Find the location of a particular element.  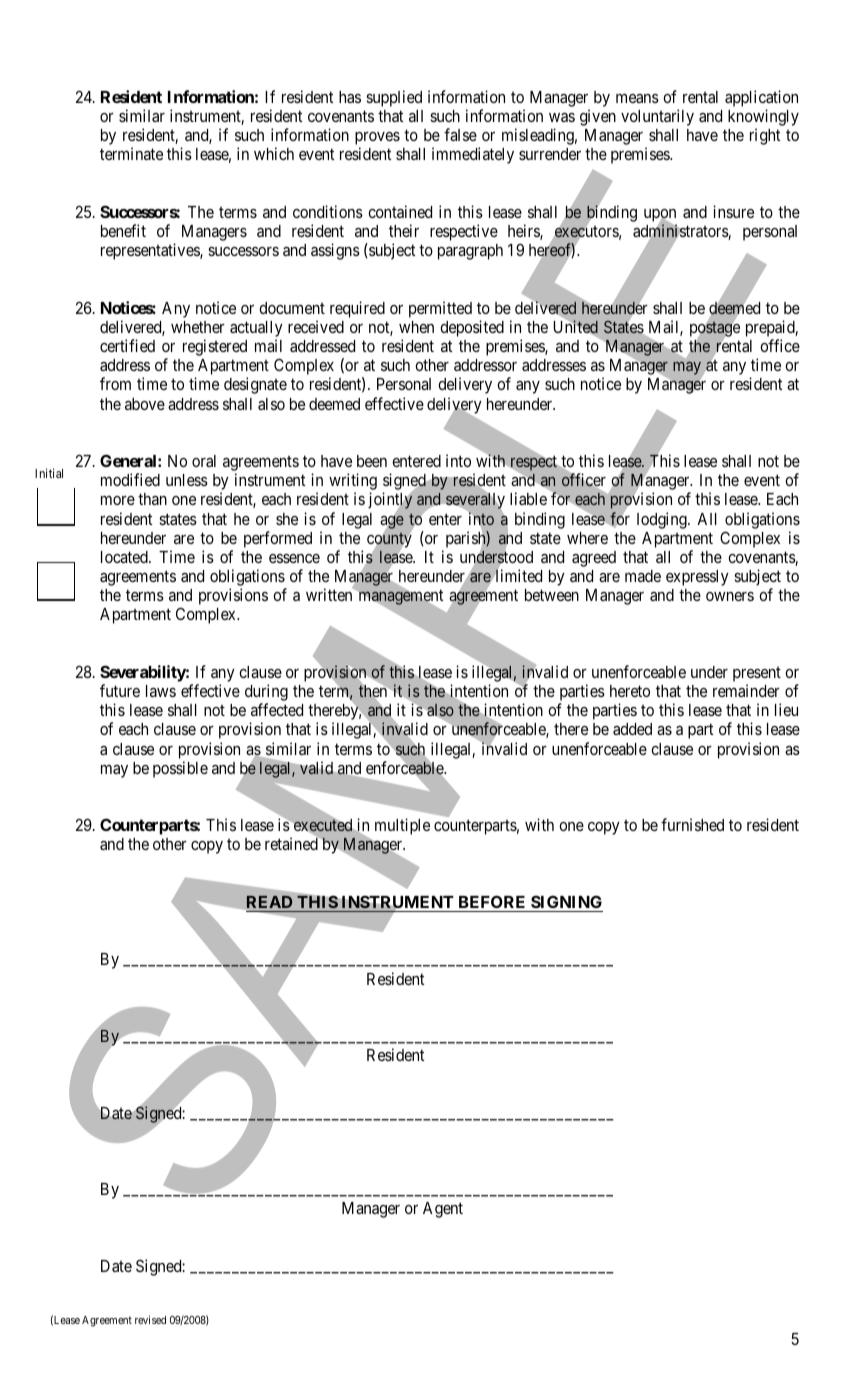

registered is located at coordinates (215, 347).
